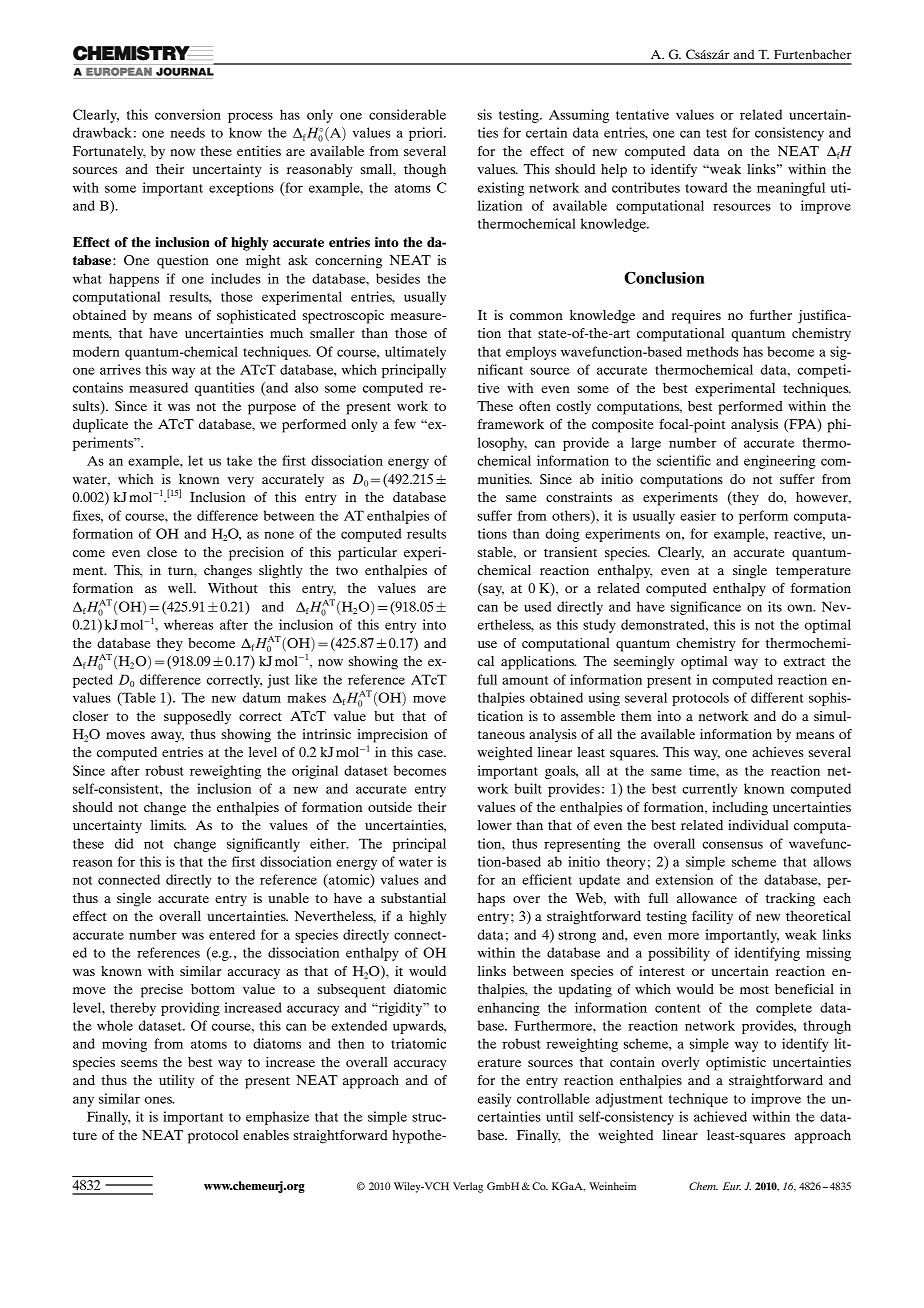 The image size is (924, 1308). What do you see at coordinates (804, 661) in the document?
I see `extract` at bounding box center [804, 661].
